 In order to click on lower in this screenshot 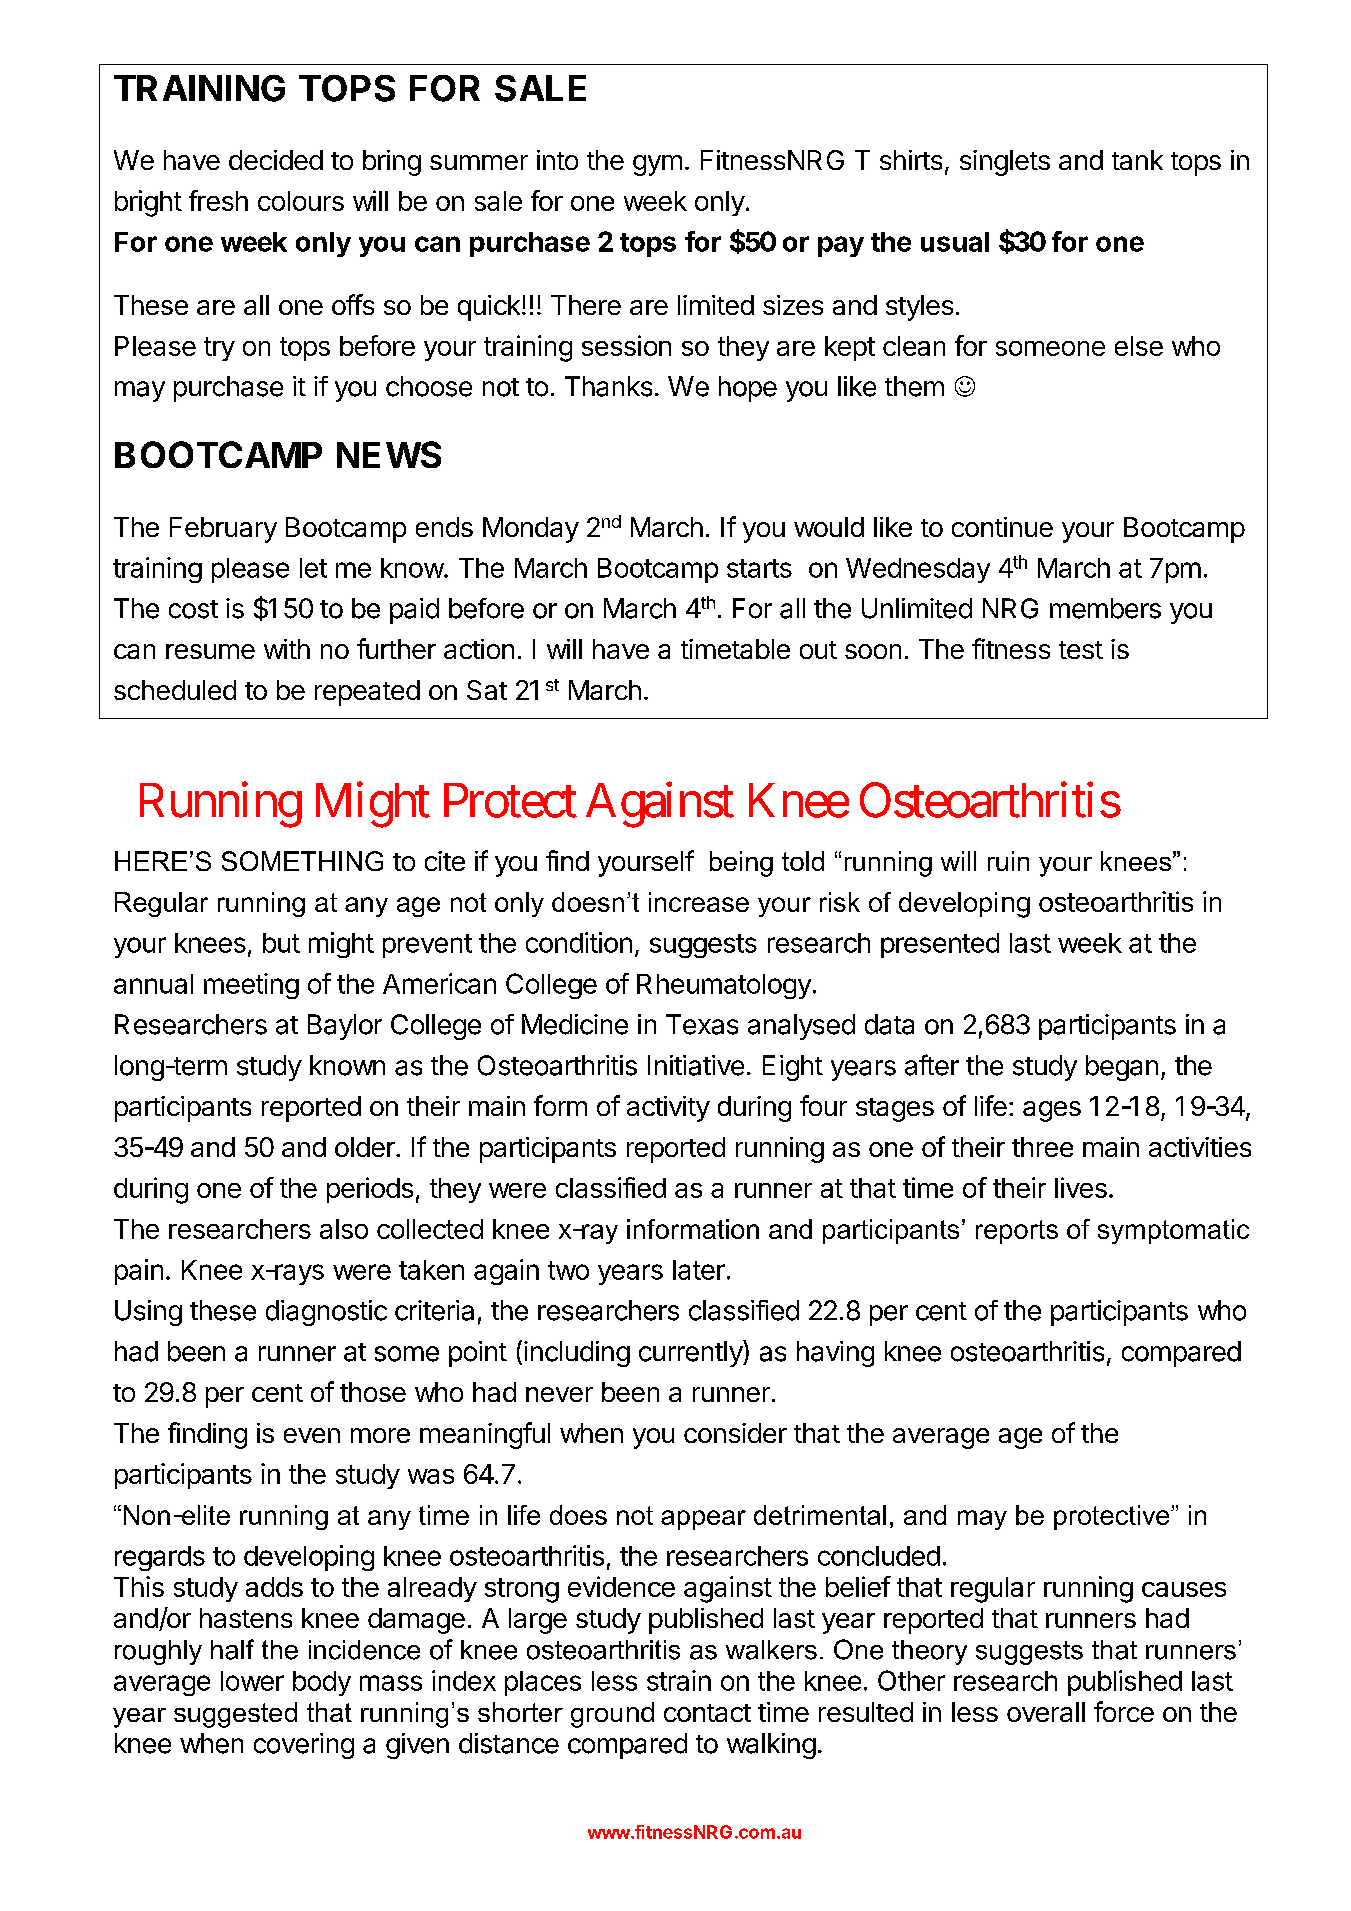, I will do `click(252, 1681)`.
